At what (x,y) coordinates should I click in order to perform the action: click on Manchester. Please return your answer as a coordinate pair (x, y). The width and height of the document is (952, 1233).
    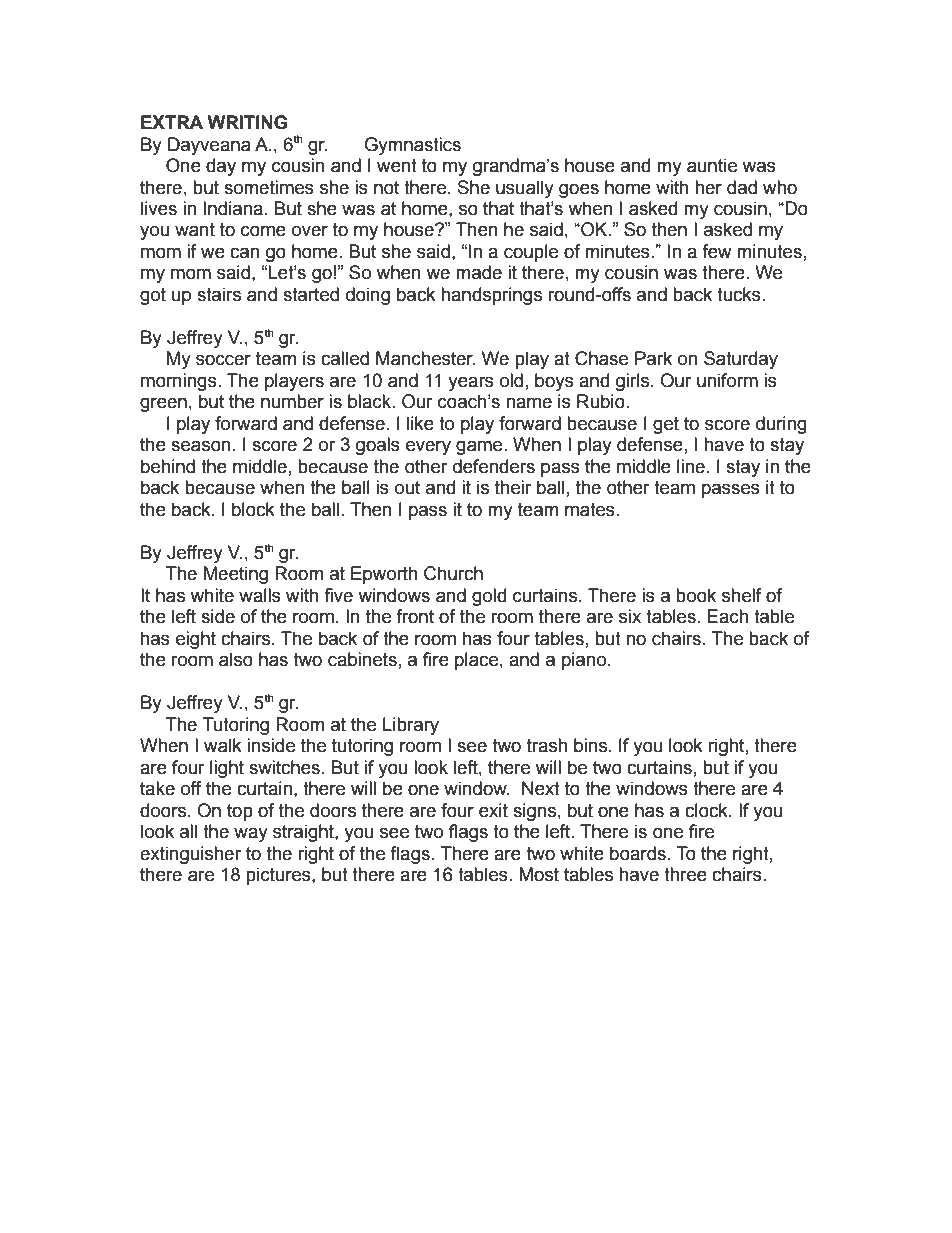
    Looking at the image, I should click on (426, 358).
